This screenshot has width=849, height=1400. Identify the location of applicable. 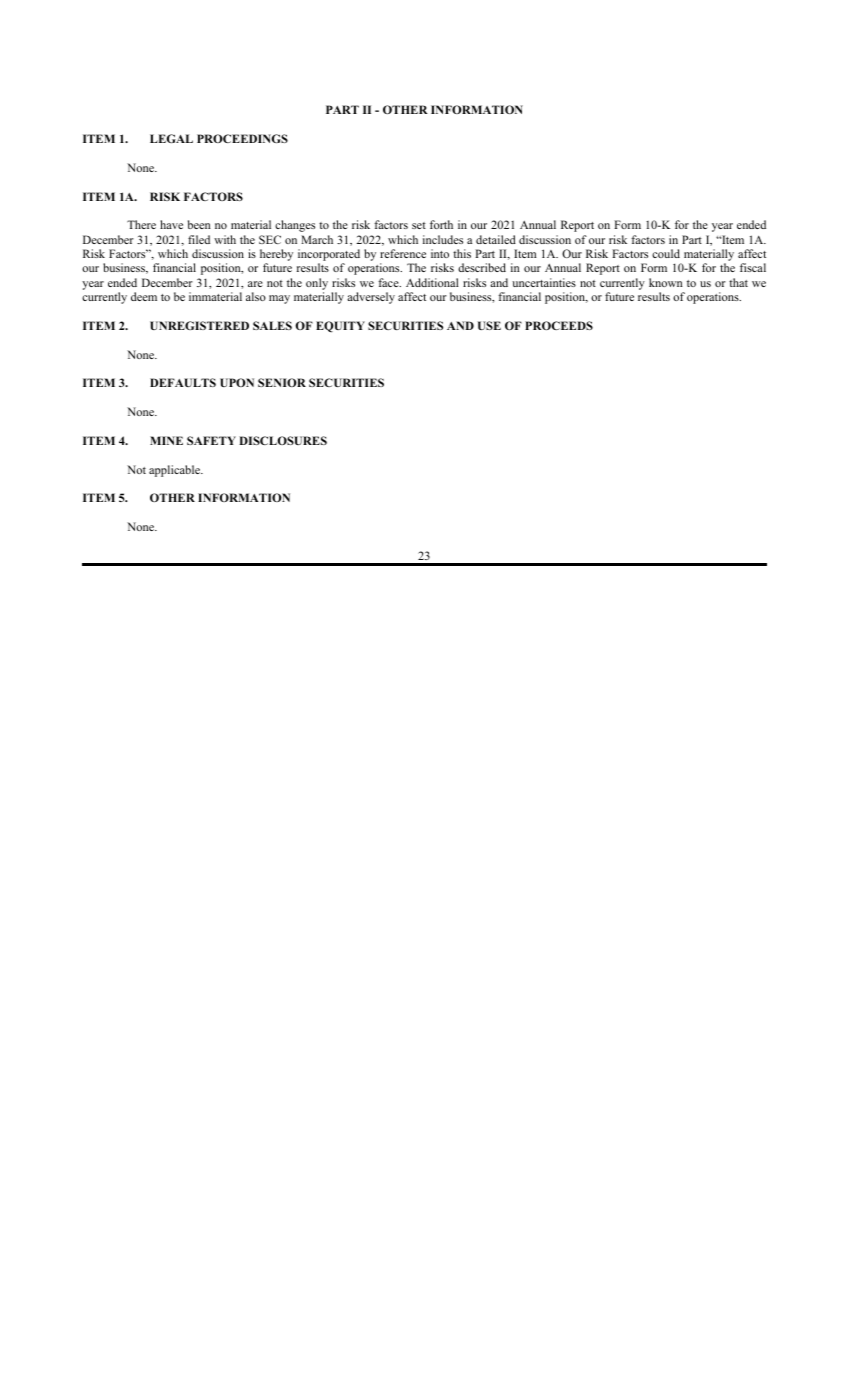
(176, 471).
